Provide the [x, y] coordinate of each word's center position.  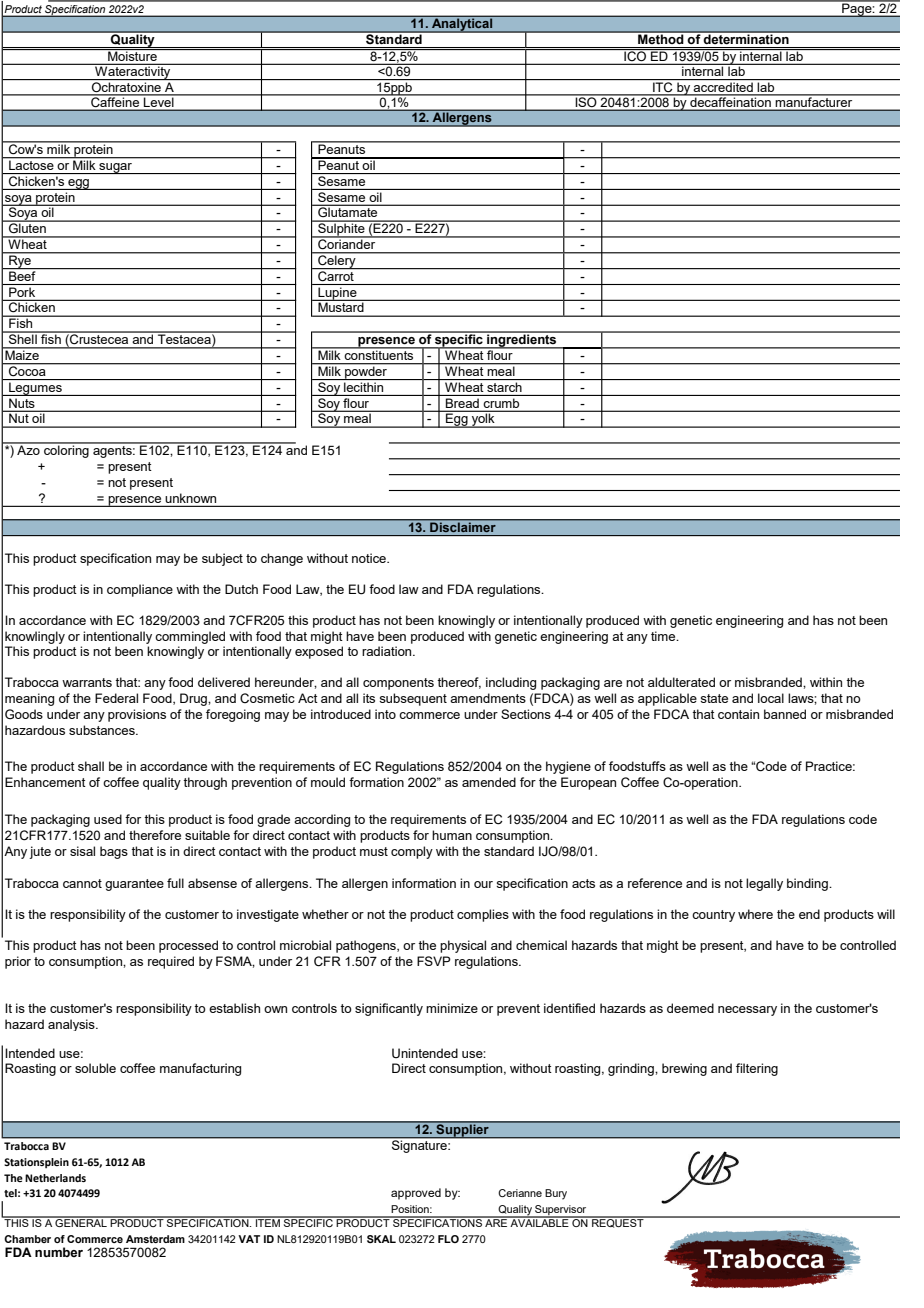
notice [370, 558]
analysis [72, 1025]
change [282, 559]
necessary [747, 1011]
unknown [191, 498]
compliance [140, 590]
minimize [452, 1008]
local [771, 698]
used [108, 819]
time [664, 636]
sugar [116, 168]
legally [764, 884]
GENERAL [81, 1222]
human [452, 835]
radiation [388, 651]
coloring [66, 450]
